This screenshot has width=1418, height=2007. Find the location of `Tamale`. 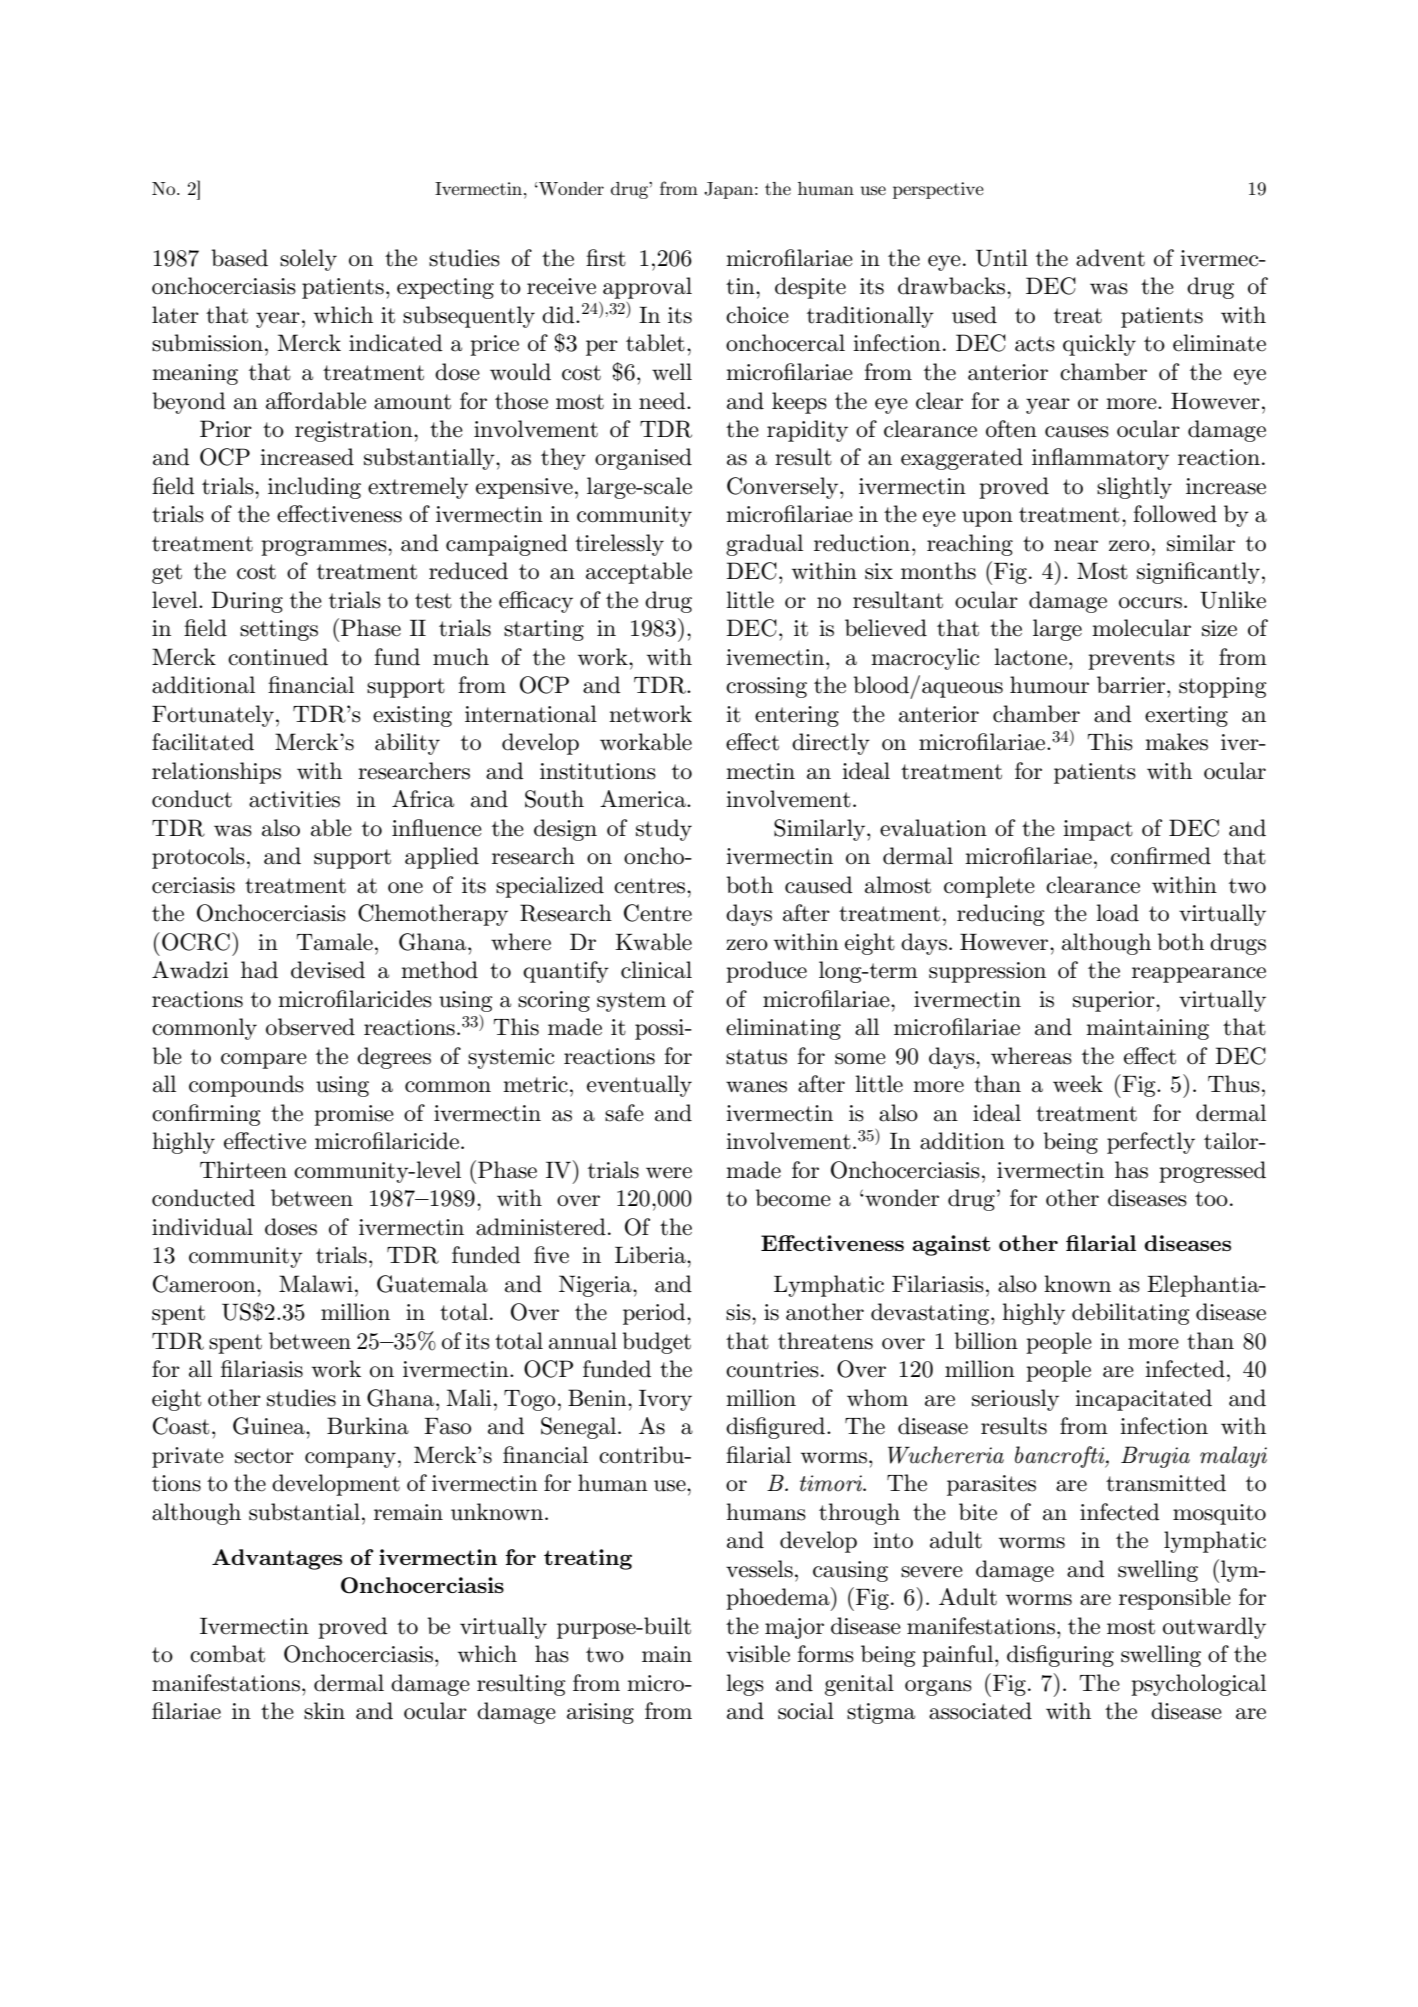

Tamale is located at coordinates (334, 942).
